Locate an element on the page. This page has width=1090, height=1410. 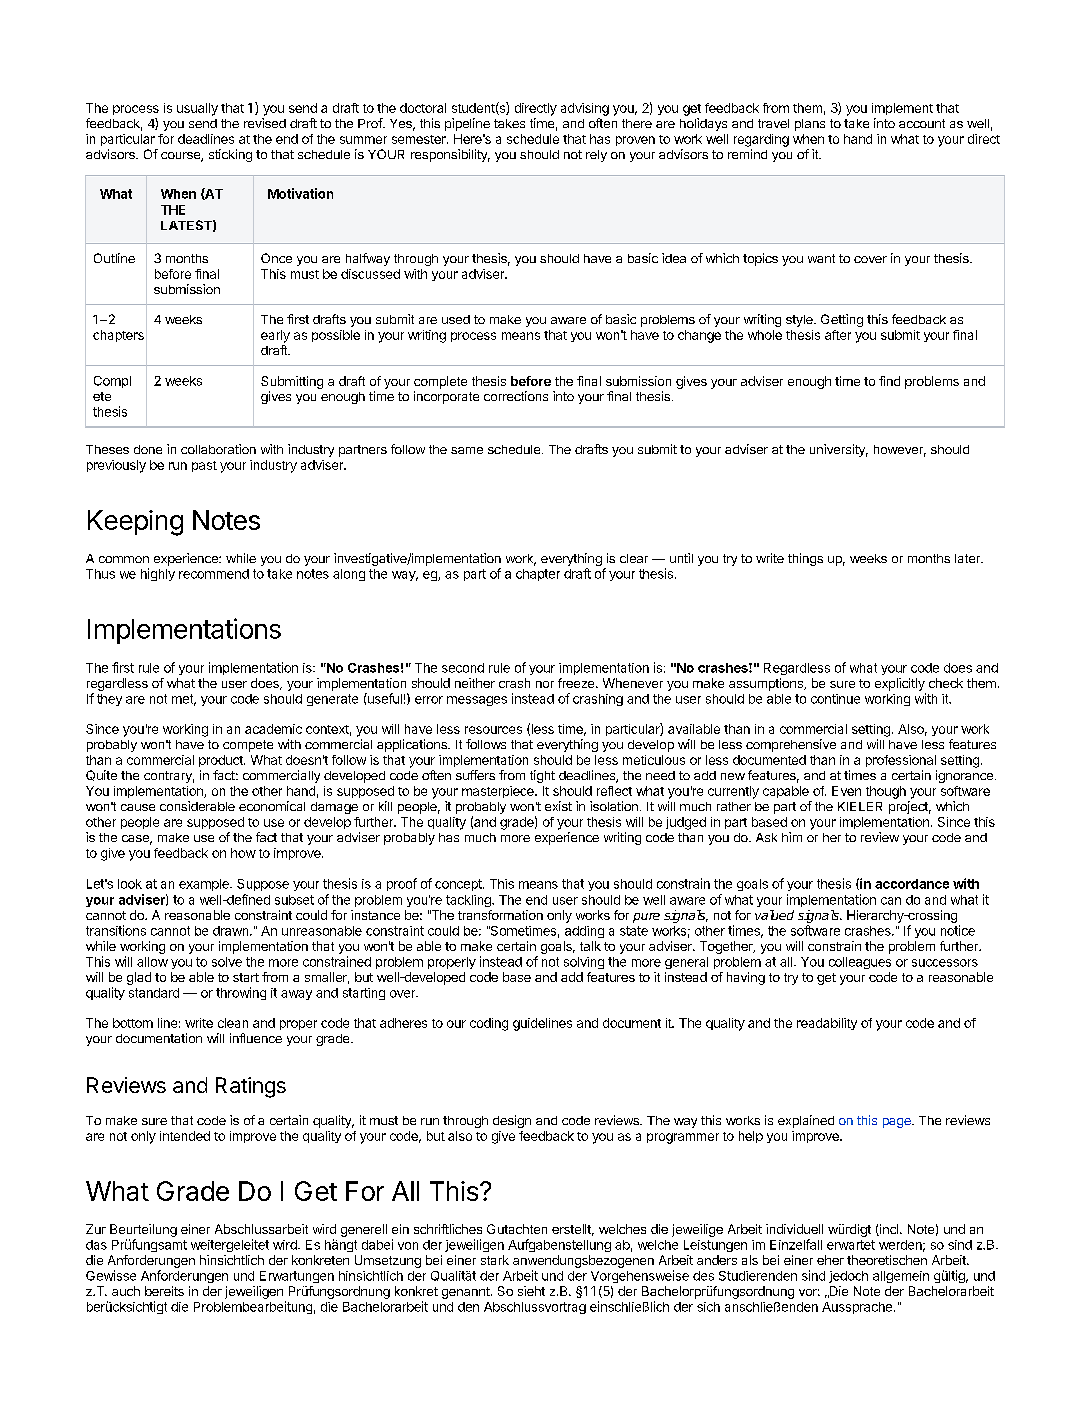
sticking is located at coordinates (230, 155).
